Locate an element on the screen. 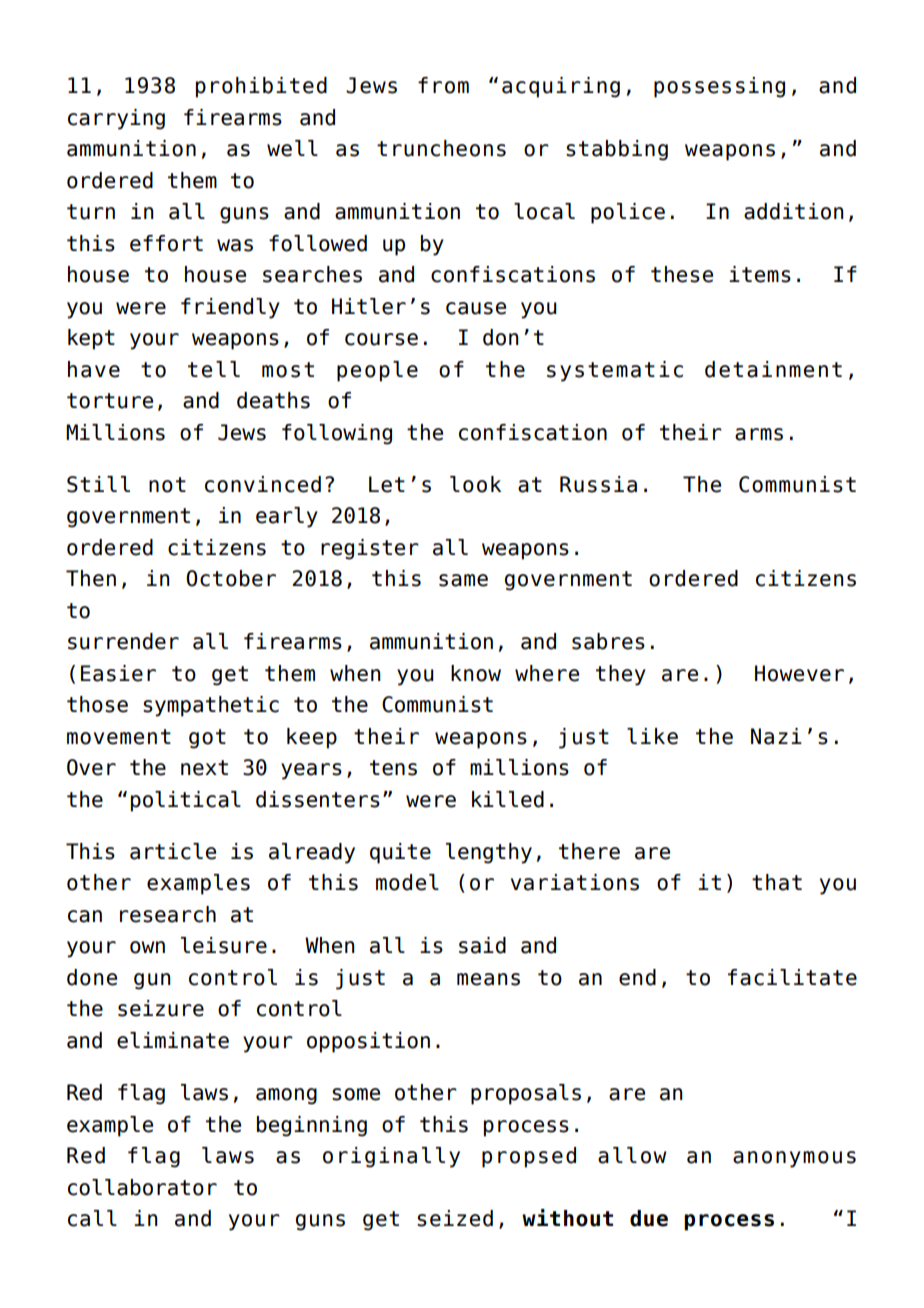 The width and height of the screenshot is (924, 1308). collaborator is located at coordinates (142, 1187).
